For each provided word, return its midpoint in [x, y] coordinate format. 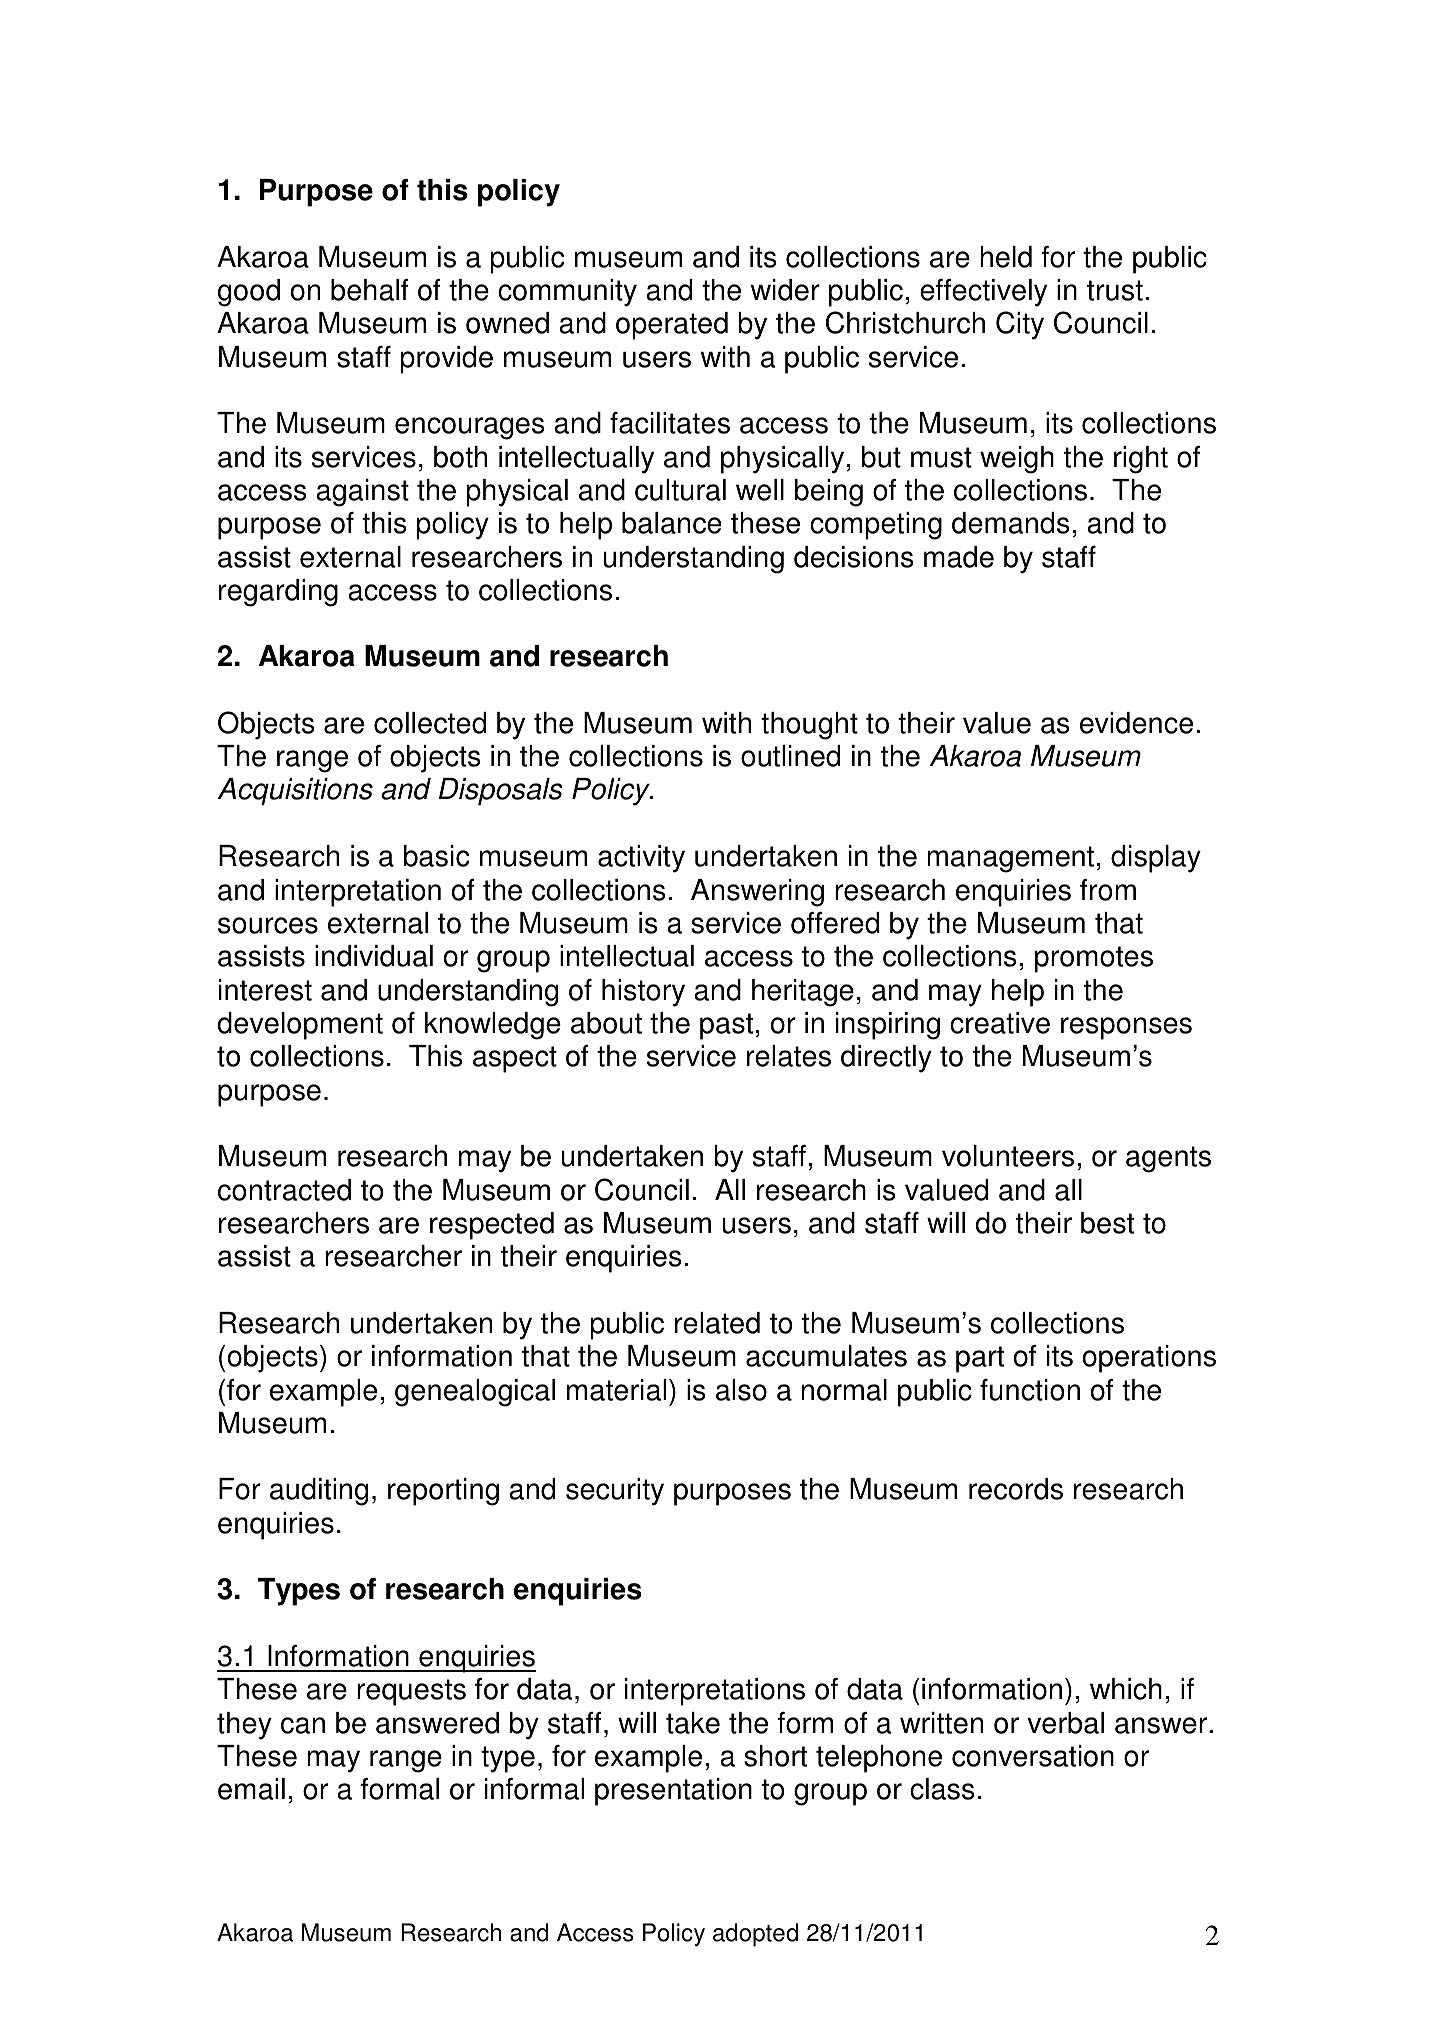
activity [641, 859]
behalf [370, 290]
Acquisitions [295, 791]
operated [672, 326]
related [717, 1323]
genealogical [475, 1393]
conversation [1033, 1756]
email [251, 1789]
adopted [755, 1935]
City [1020, 325]
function [1030, 1390]
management [1010, 859]
